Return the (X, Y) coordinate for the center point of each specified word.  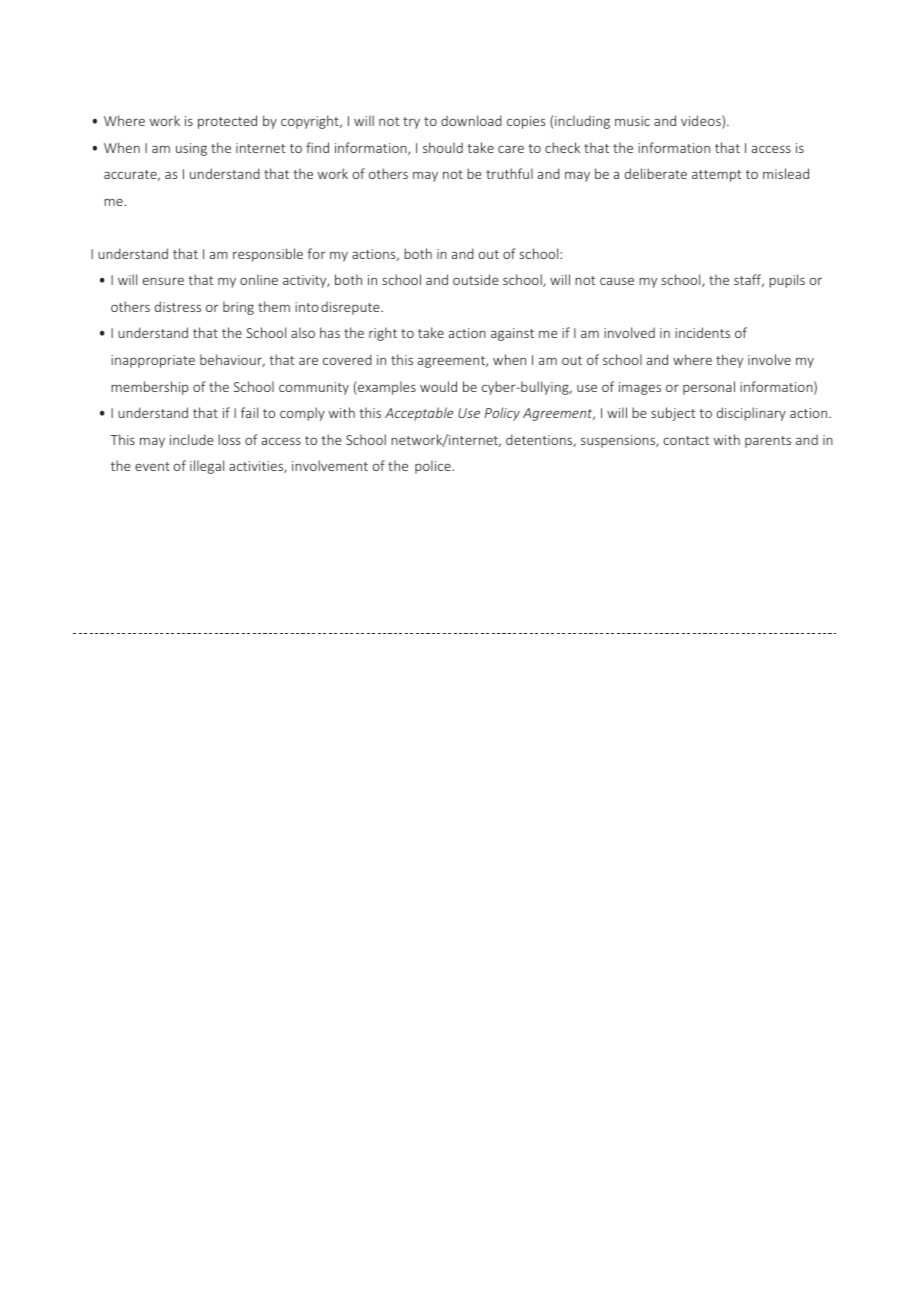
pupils (787, 281)
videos (702, 122)
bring (238, 308)
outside (476, 279)
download (471, 120)
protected (227, 122)
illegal (207, 467)
